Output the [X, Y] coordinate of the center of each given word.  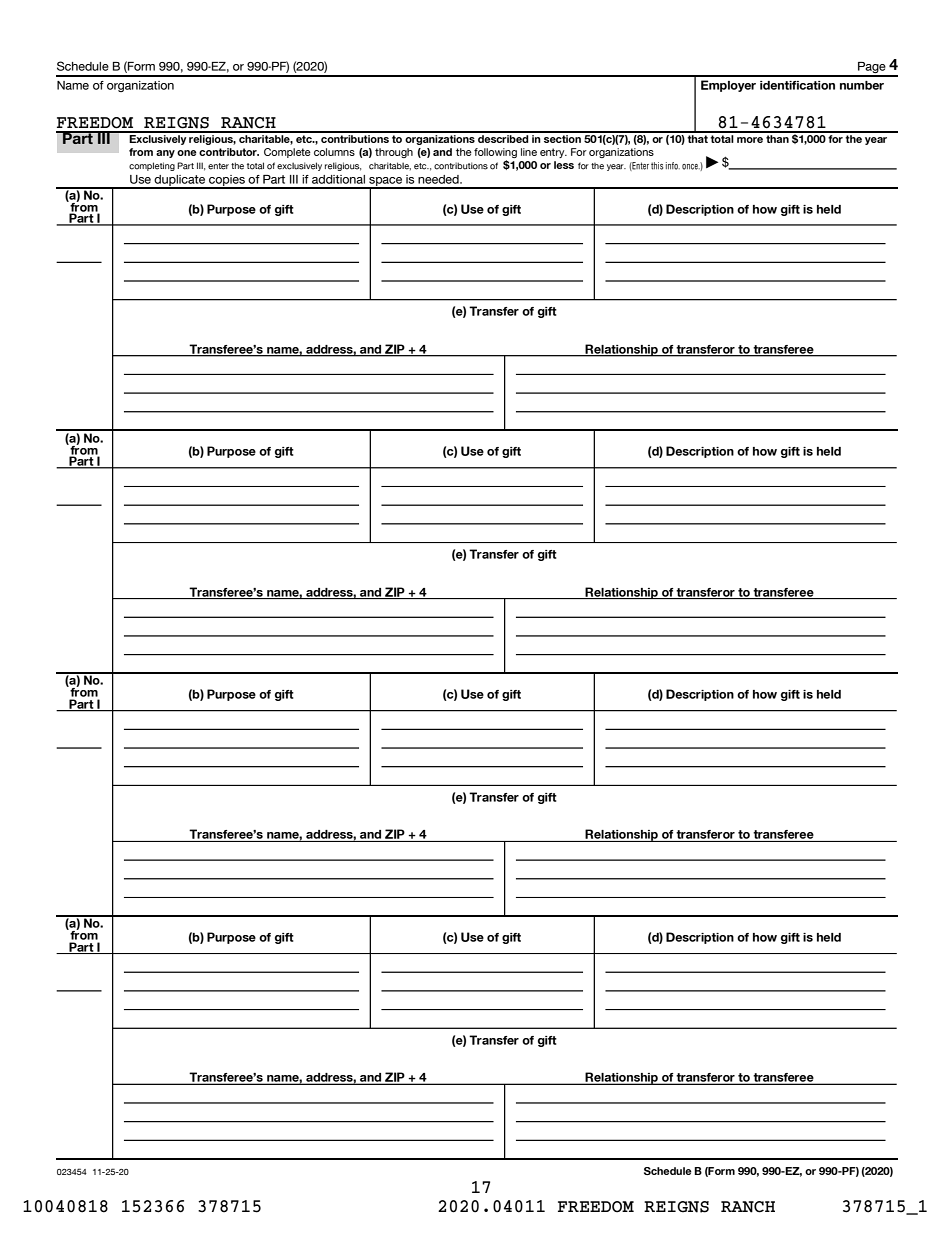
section [562, 137]
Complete [287, 153]
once [691, 167]
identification [797, 85]
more [750, 140]
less [564, 165]
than [777, 137]
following [495, 153]
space [386, 183]
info [673, 166]
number [862, 85]
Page [872, 69]
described [503, 137]
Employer [728, 86]
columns [334, 152]
